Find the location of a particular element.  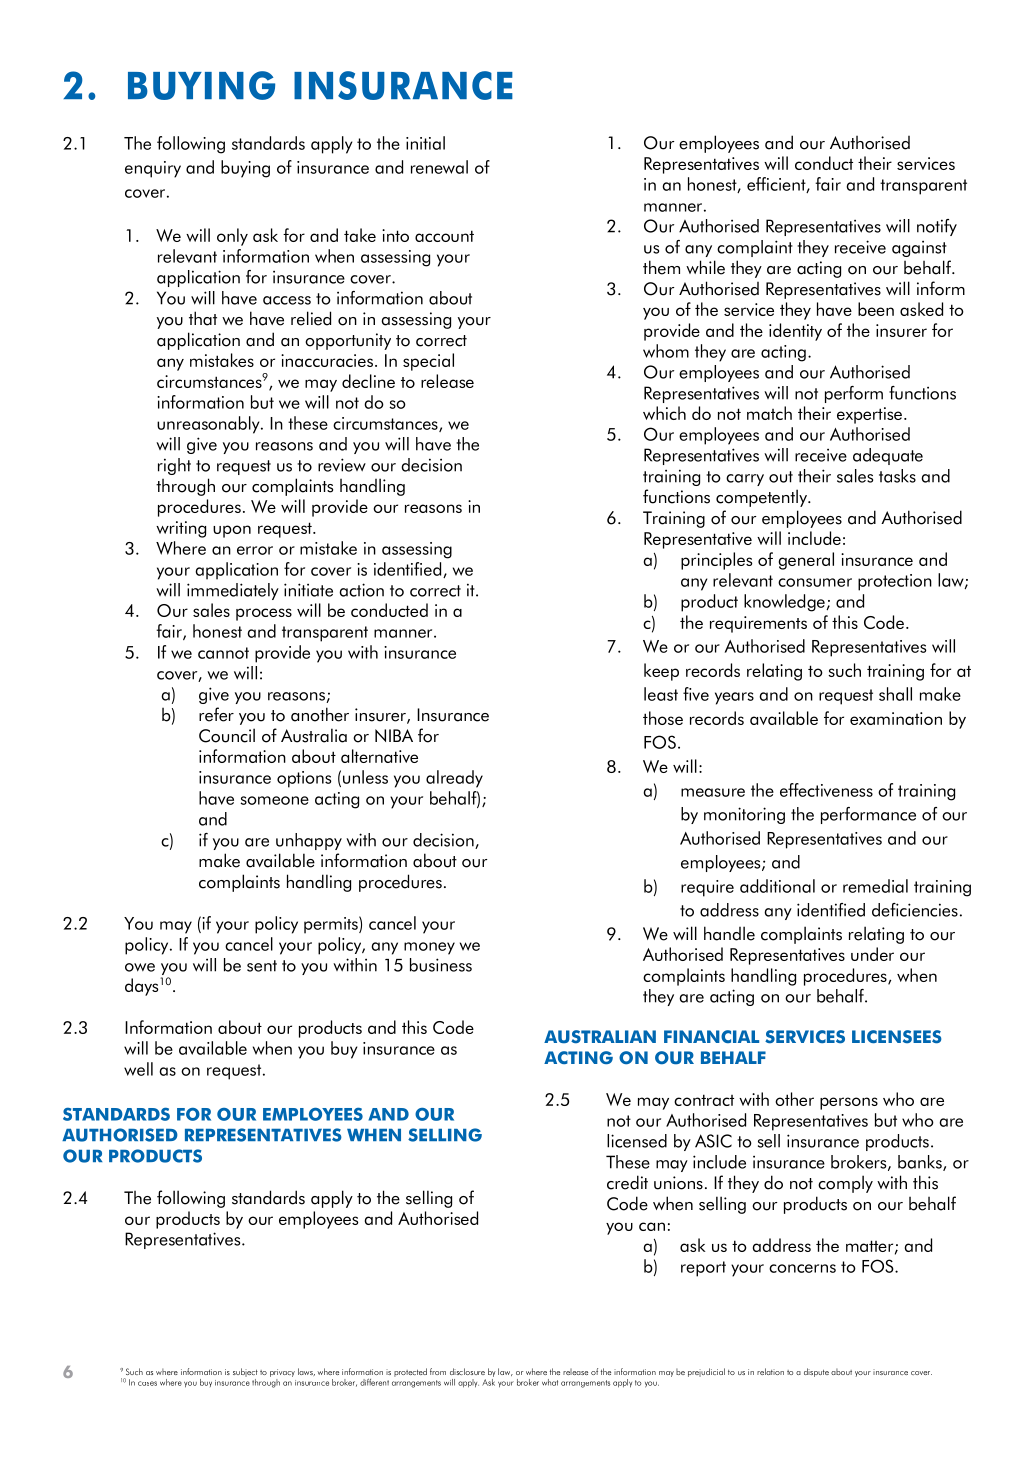

immediately is located at coordinates (233, 591).
